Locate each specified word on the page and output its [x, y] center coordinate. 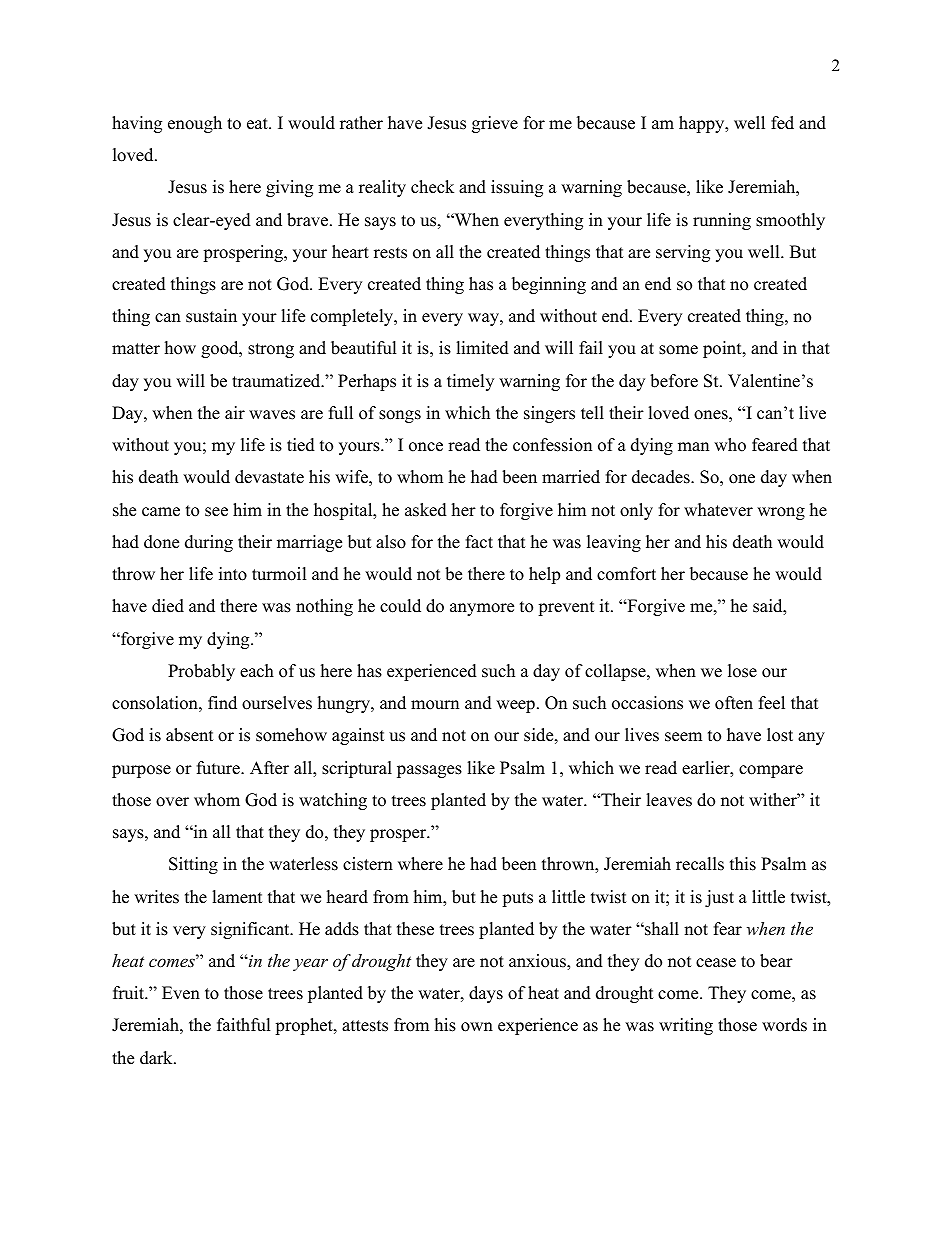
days [486, 994]
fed [782, 123]
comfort [626, 574]
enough [195, 124]
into [233, 574]
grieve [495, 124]
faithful [244, 1025]
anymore [482, 609]
